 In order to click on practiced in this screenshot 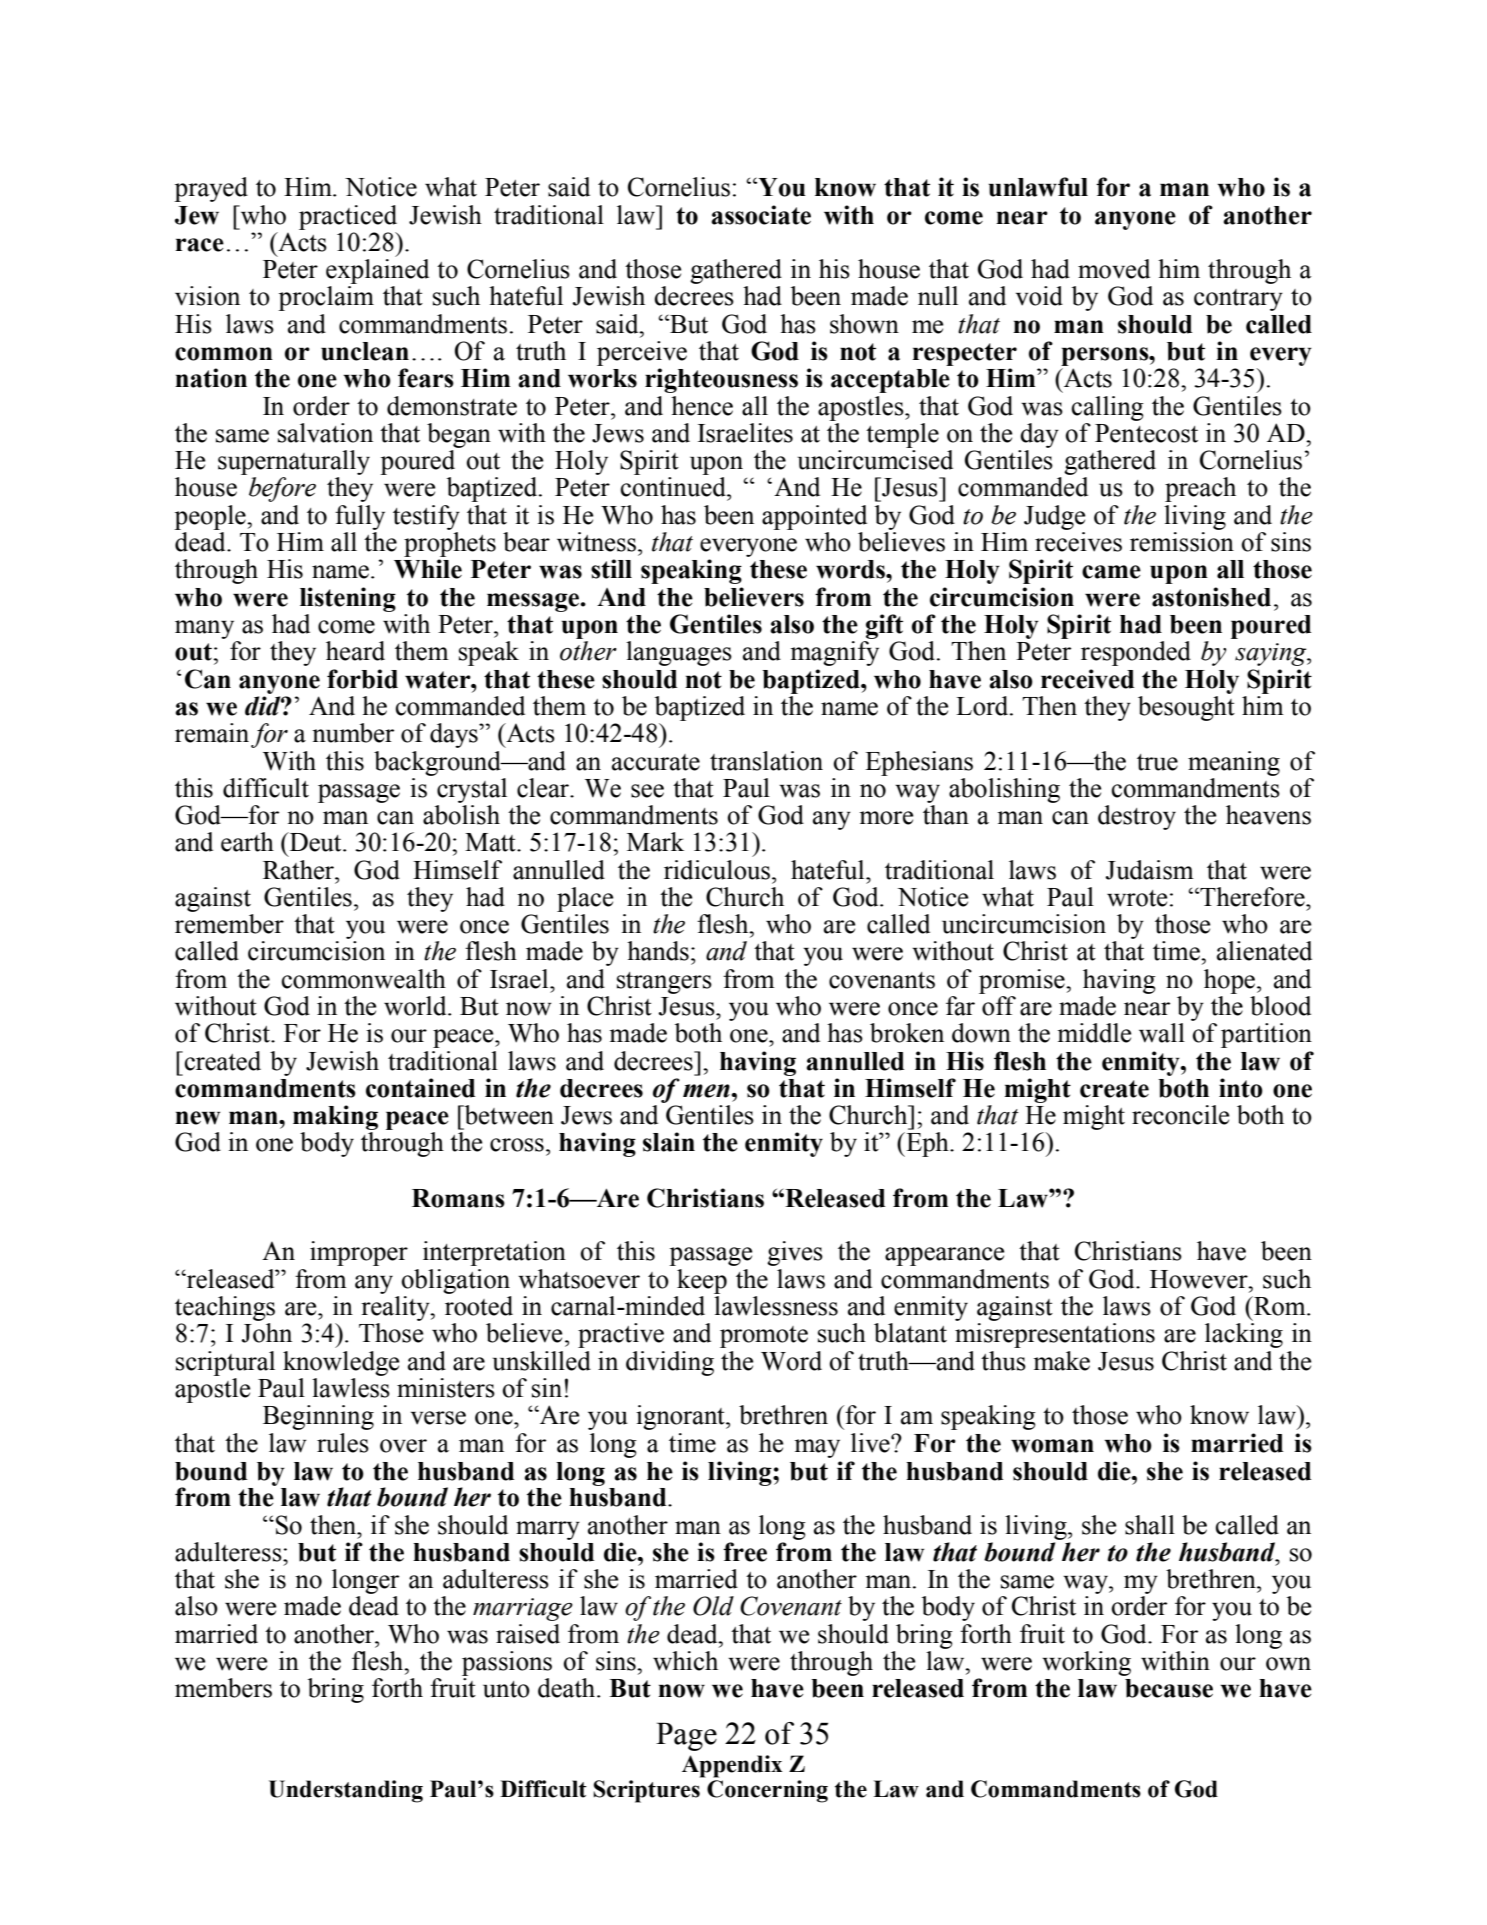, I will do `click(348, 217)`.
